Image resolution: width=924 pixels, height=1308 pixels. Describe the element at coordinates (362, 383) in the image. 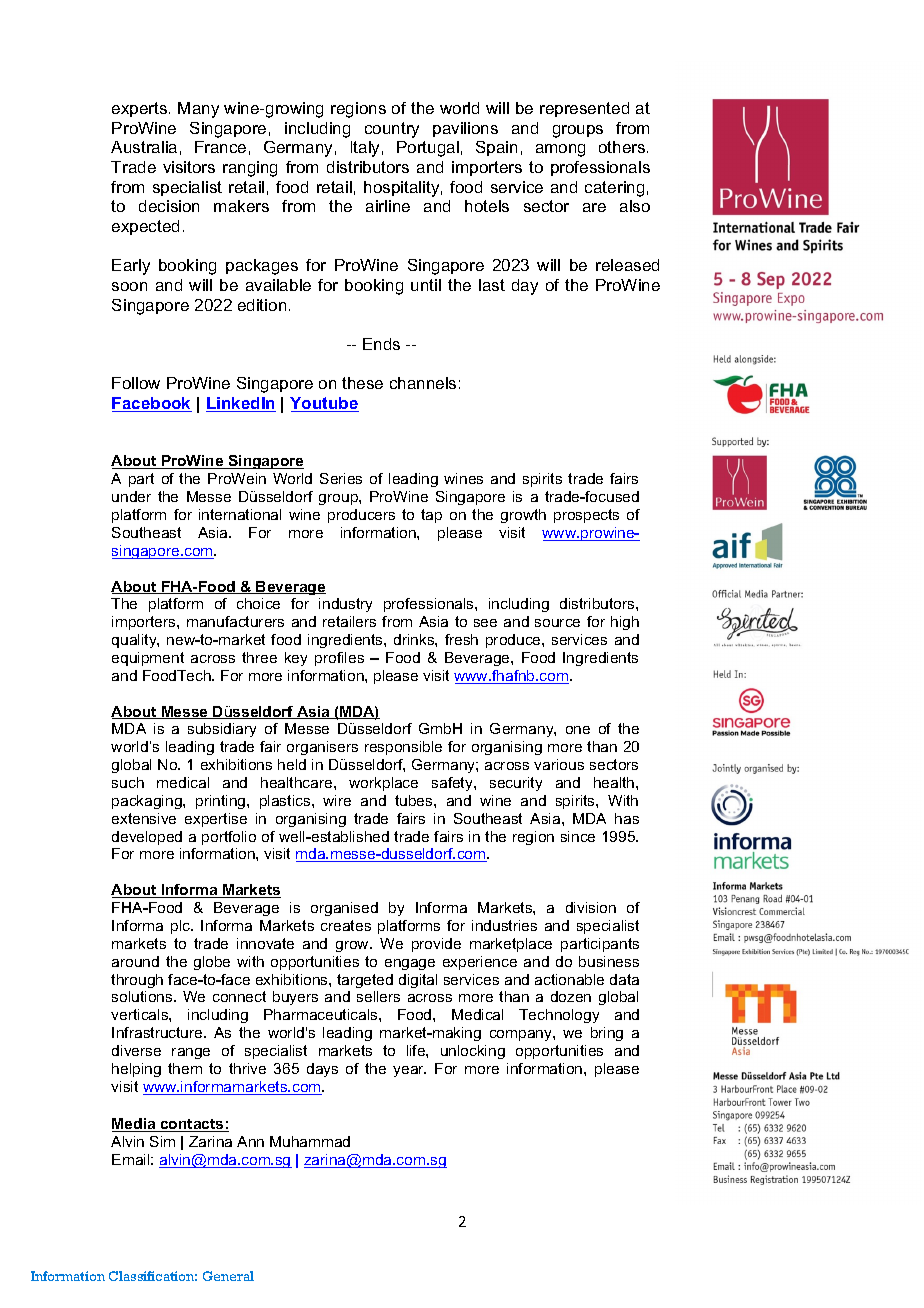

I see `these` at that location.
